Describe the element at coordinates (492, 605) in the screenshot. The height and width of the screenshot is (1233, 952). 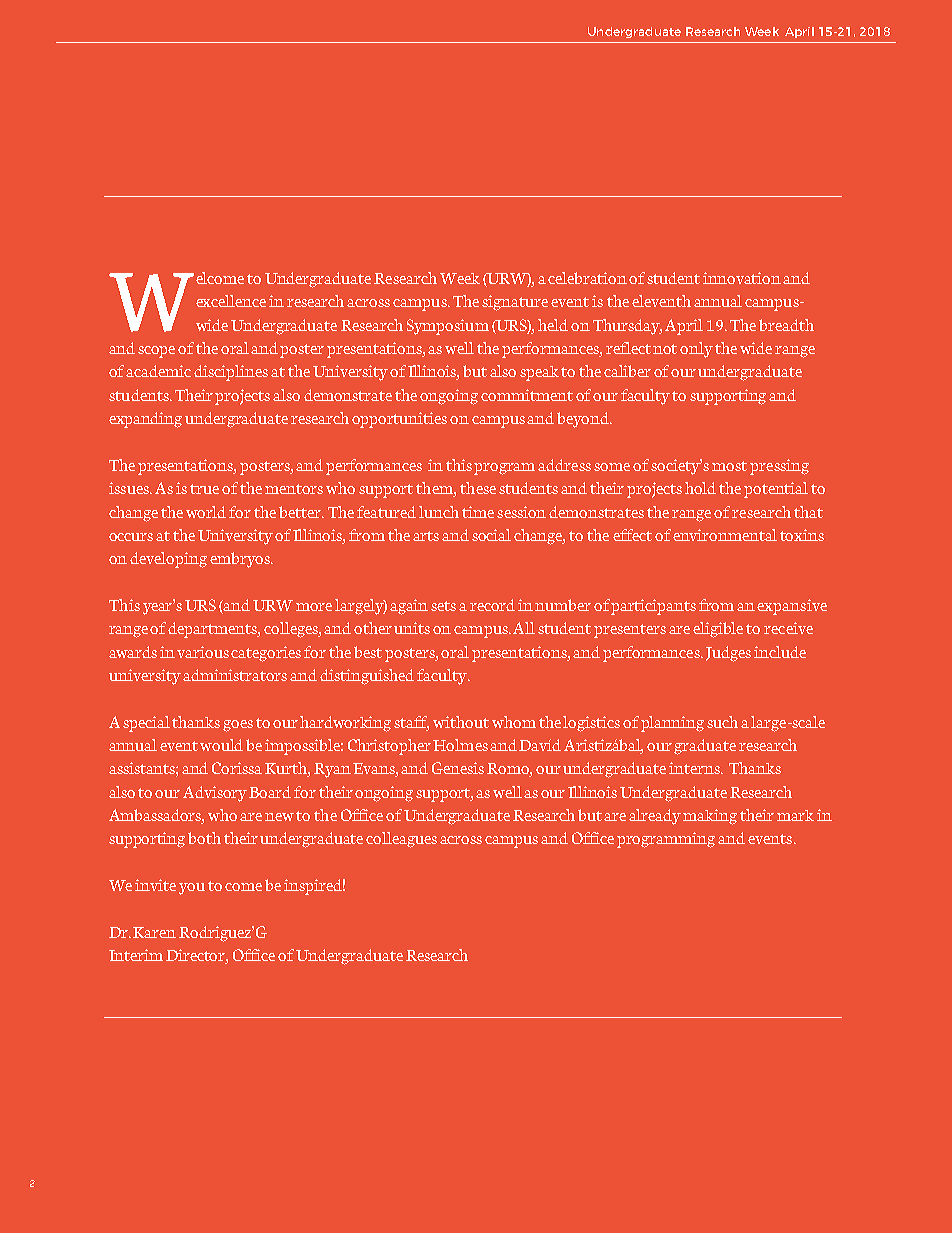
I see `record` at that location.
